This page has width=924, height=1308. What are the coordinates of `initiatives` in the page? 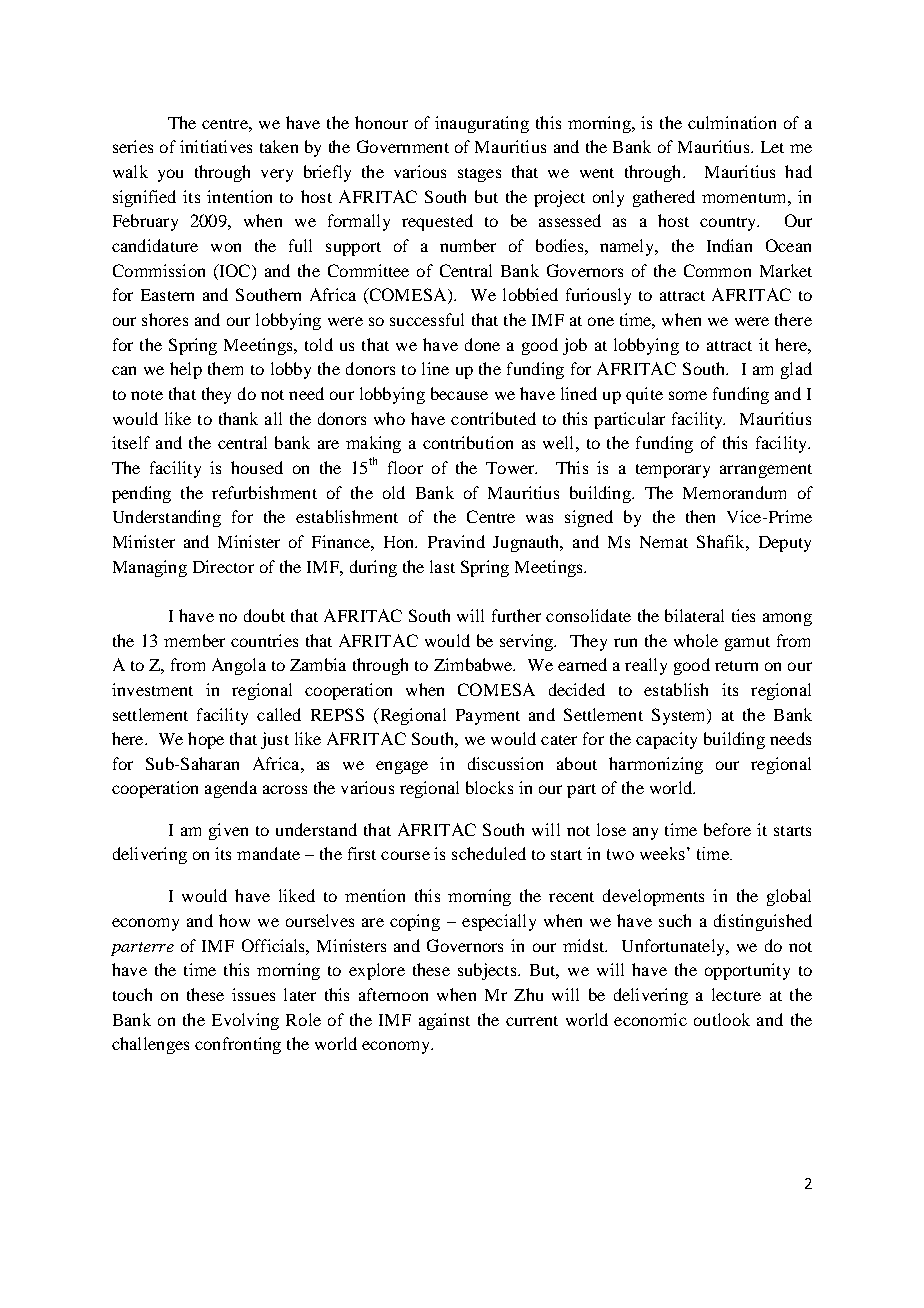 It's located at (216, 146).
